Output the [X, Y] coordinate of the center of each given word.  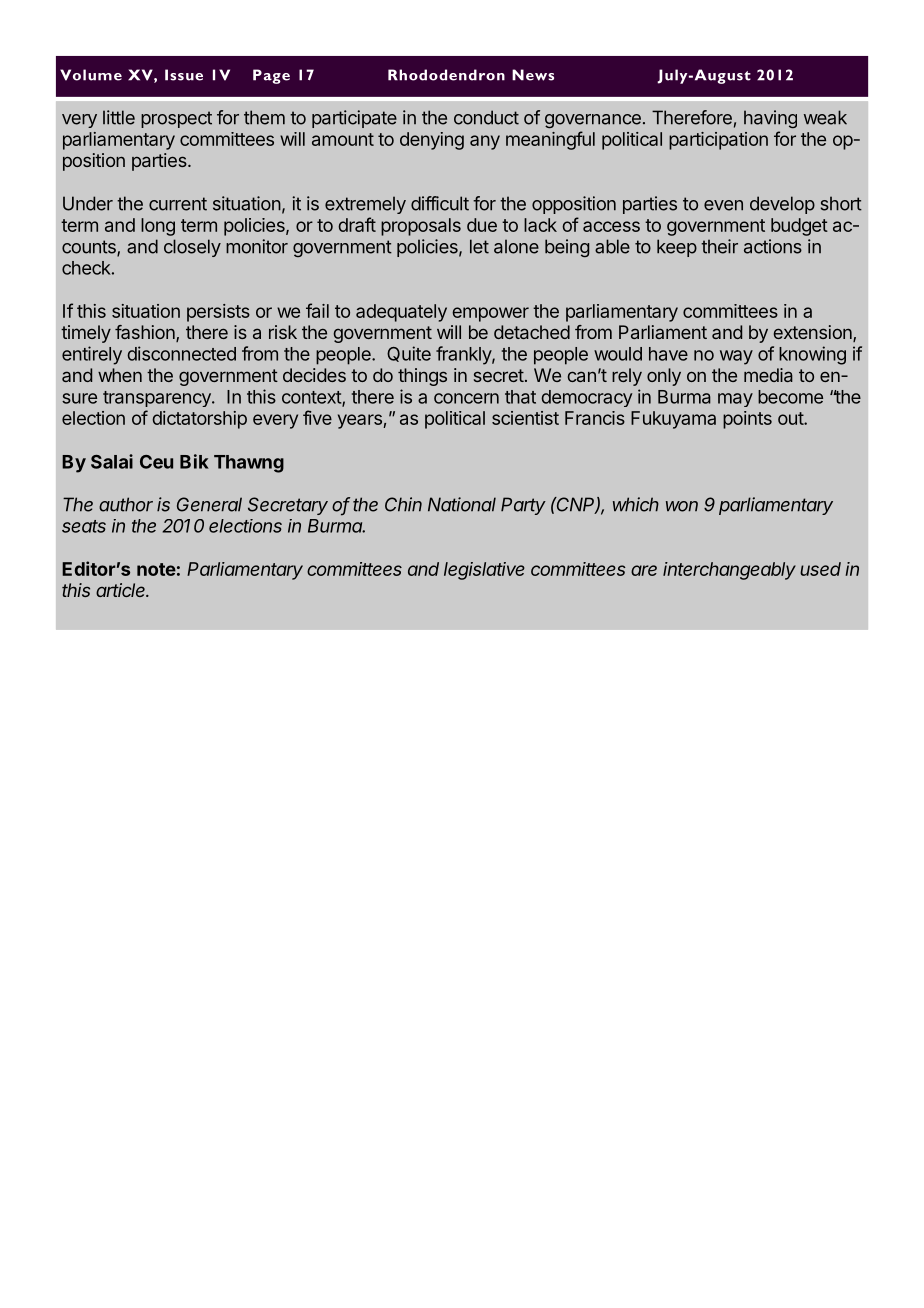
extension [814, 333]
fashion [146, 333]
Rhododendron [446, 75]
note [156, 569]
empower [490, 314]
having [770, 119]
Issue [184, 75]
